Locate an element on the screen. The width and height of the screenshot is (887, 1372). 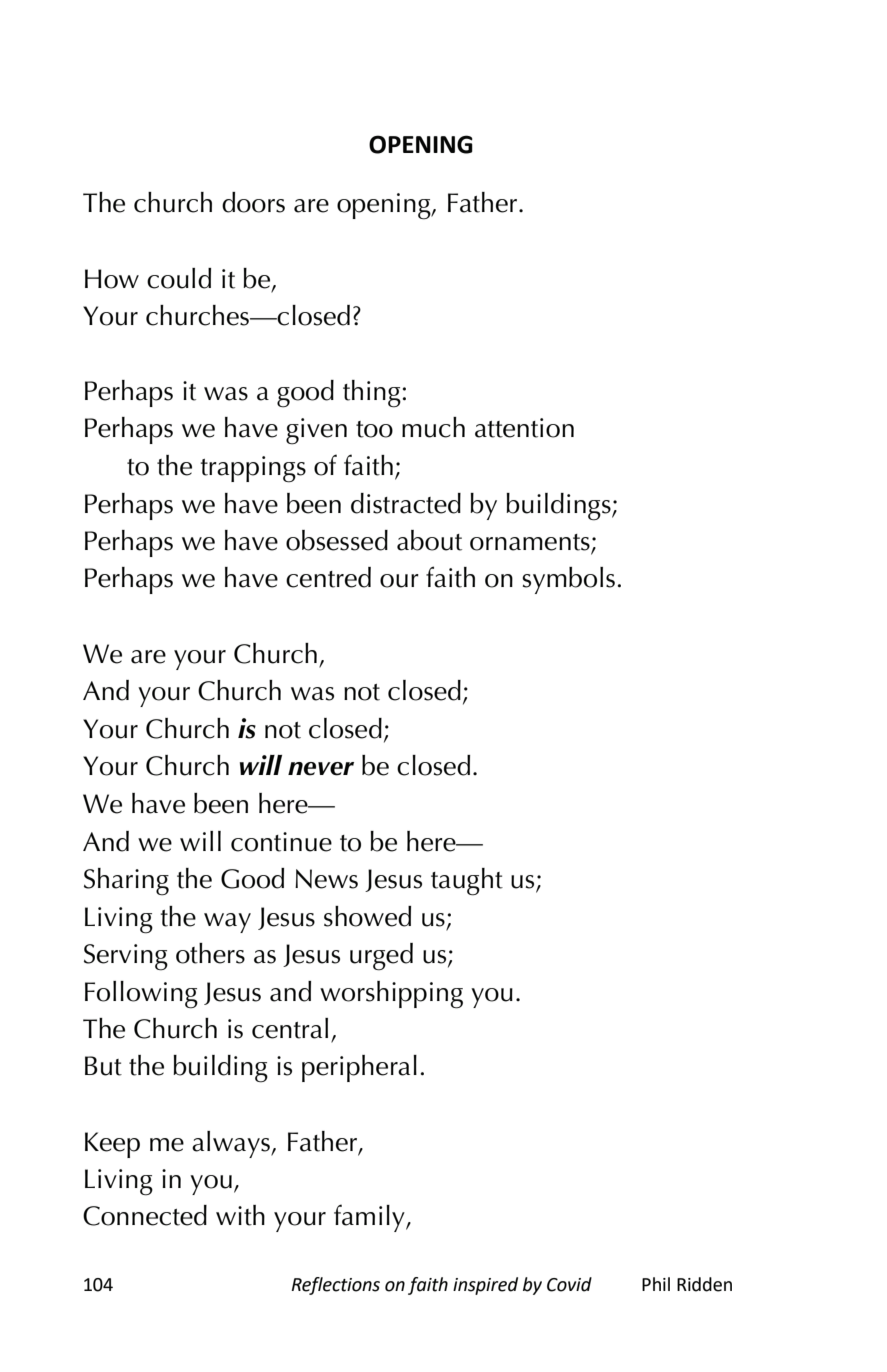
attention is located at coordinates (524, 428).
